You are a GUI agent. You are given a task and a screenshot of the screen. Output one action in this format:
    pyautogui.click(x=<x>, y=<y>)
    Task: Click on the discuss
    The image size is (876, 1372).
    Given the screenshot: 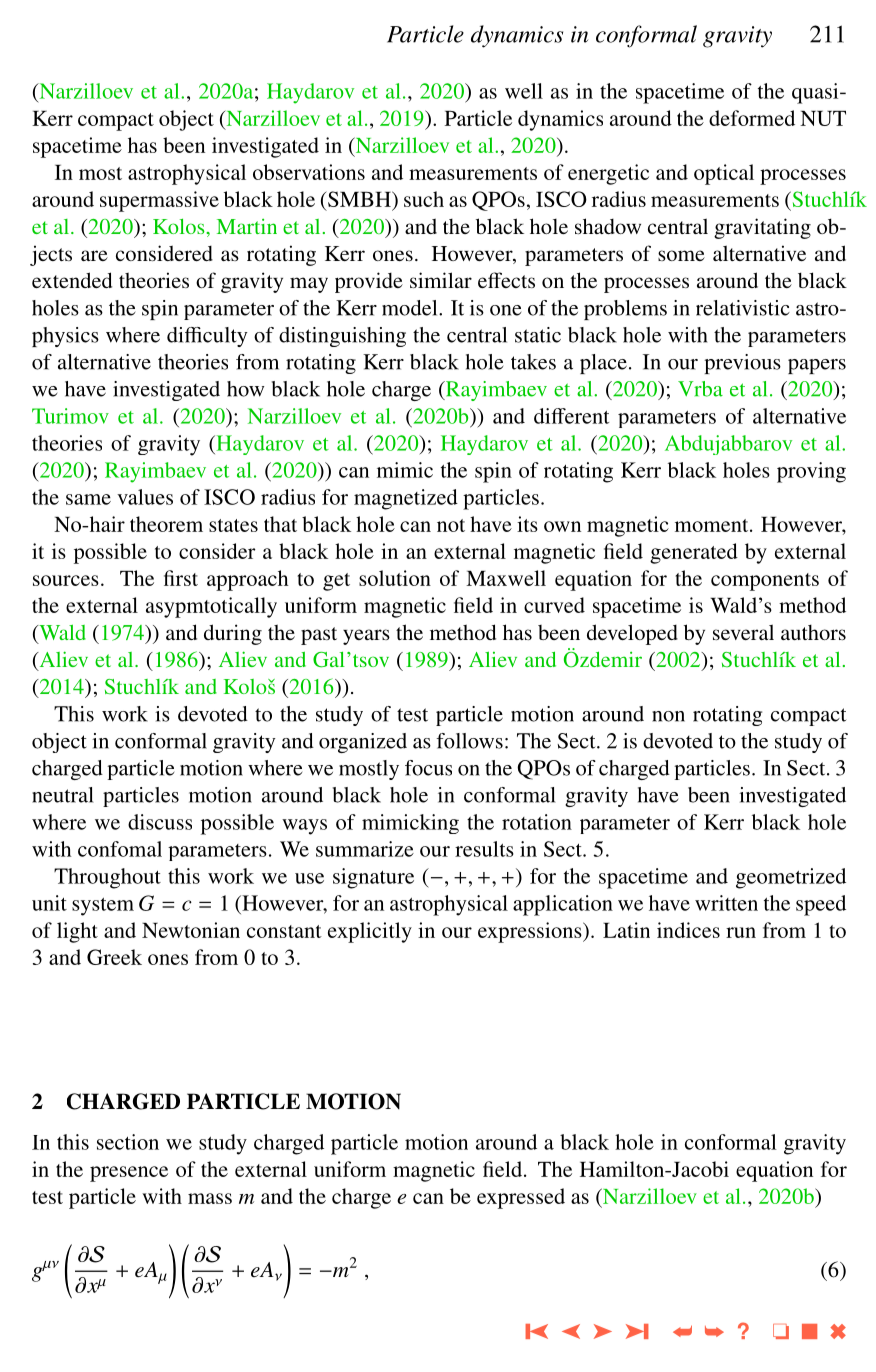 What is the action you would take?
    pyautogui.click(x=160, y=822)
